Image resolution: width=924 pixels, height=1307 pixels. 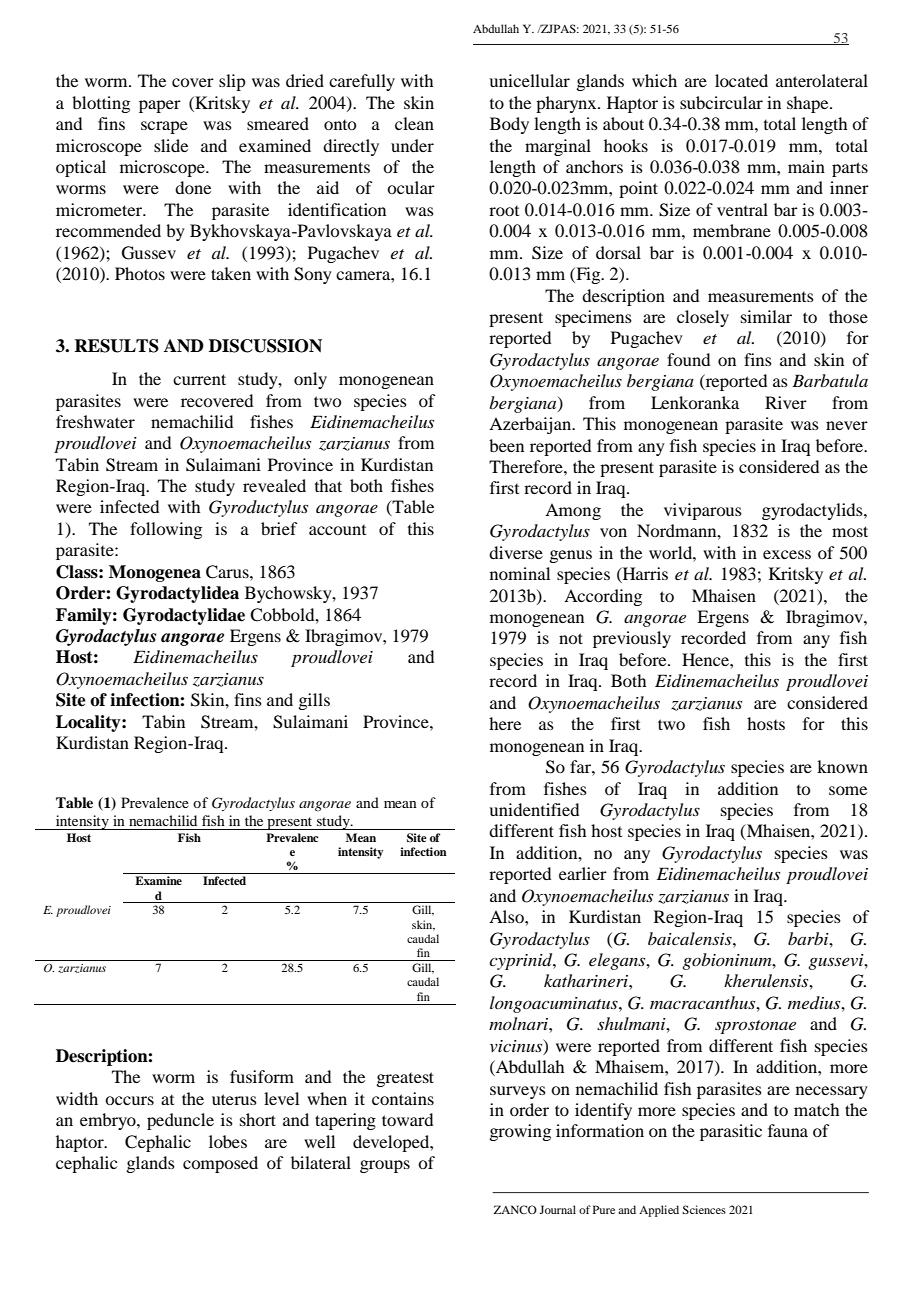 I want to click on composed, so click(x=220, y=1164).
